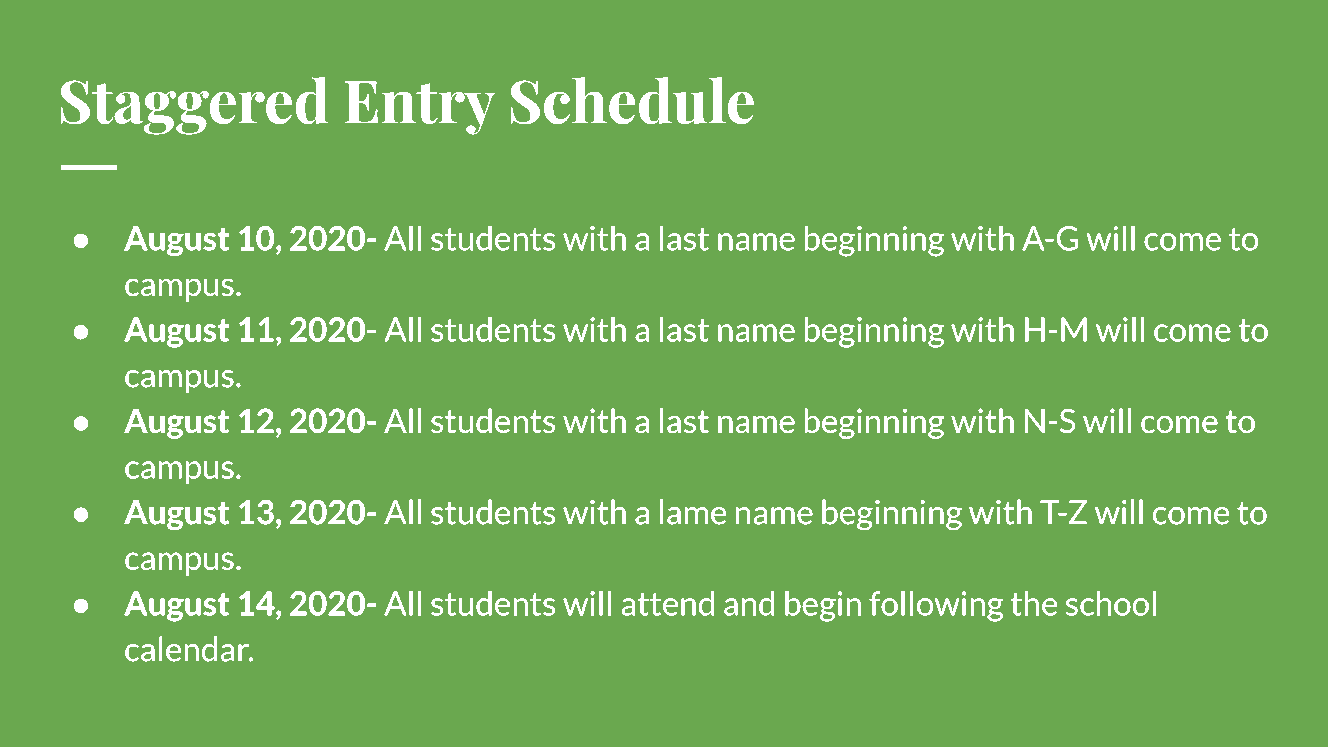 The image size is (1328, 747). What do you see at coordinates (194, 106) in the page?
I see `Staggered` at bounding box center [194, 106].
